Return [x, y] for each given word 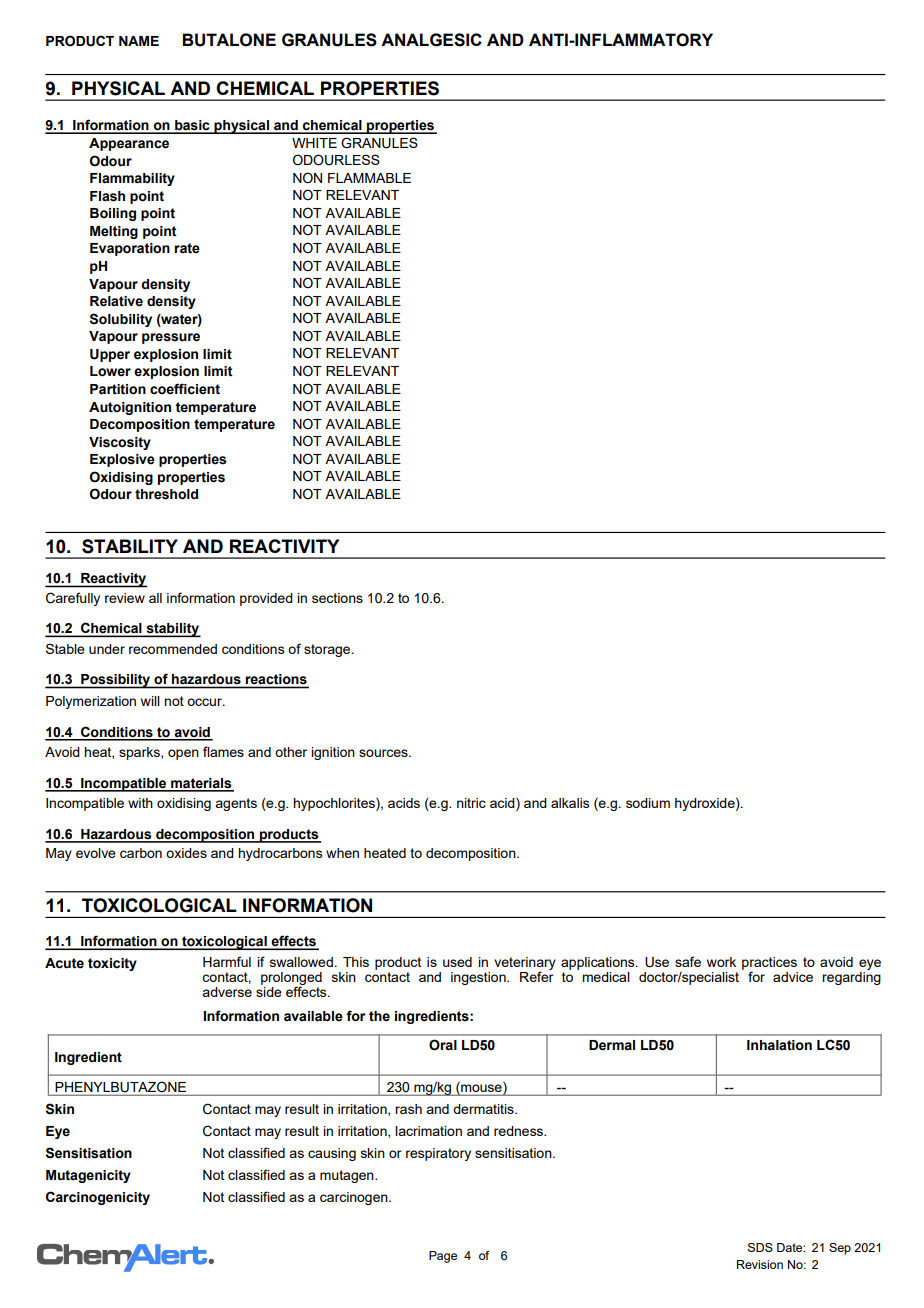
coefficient [185, 389]
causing [332, 1154]
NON [307, 178]
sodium [648, 803]
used [457, 962]
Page [443, 1257]
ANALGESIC [431, 40]
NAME [139, 41]
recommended [173, 649]
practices [769, 964]
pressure [171, 338]
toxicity [112, 964]
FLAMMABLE [369, 178]
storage [328, 650]
